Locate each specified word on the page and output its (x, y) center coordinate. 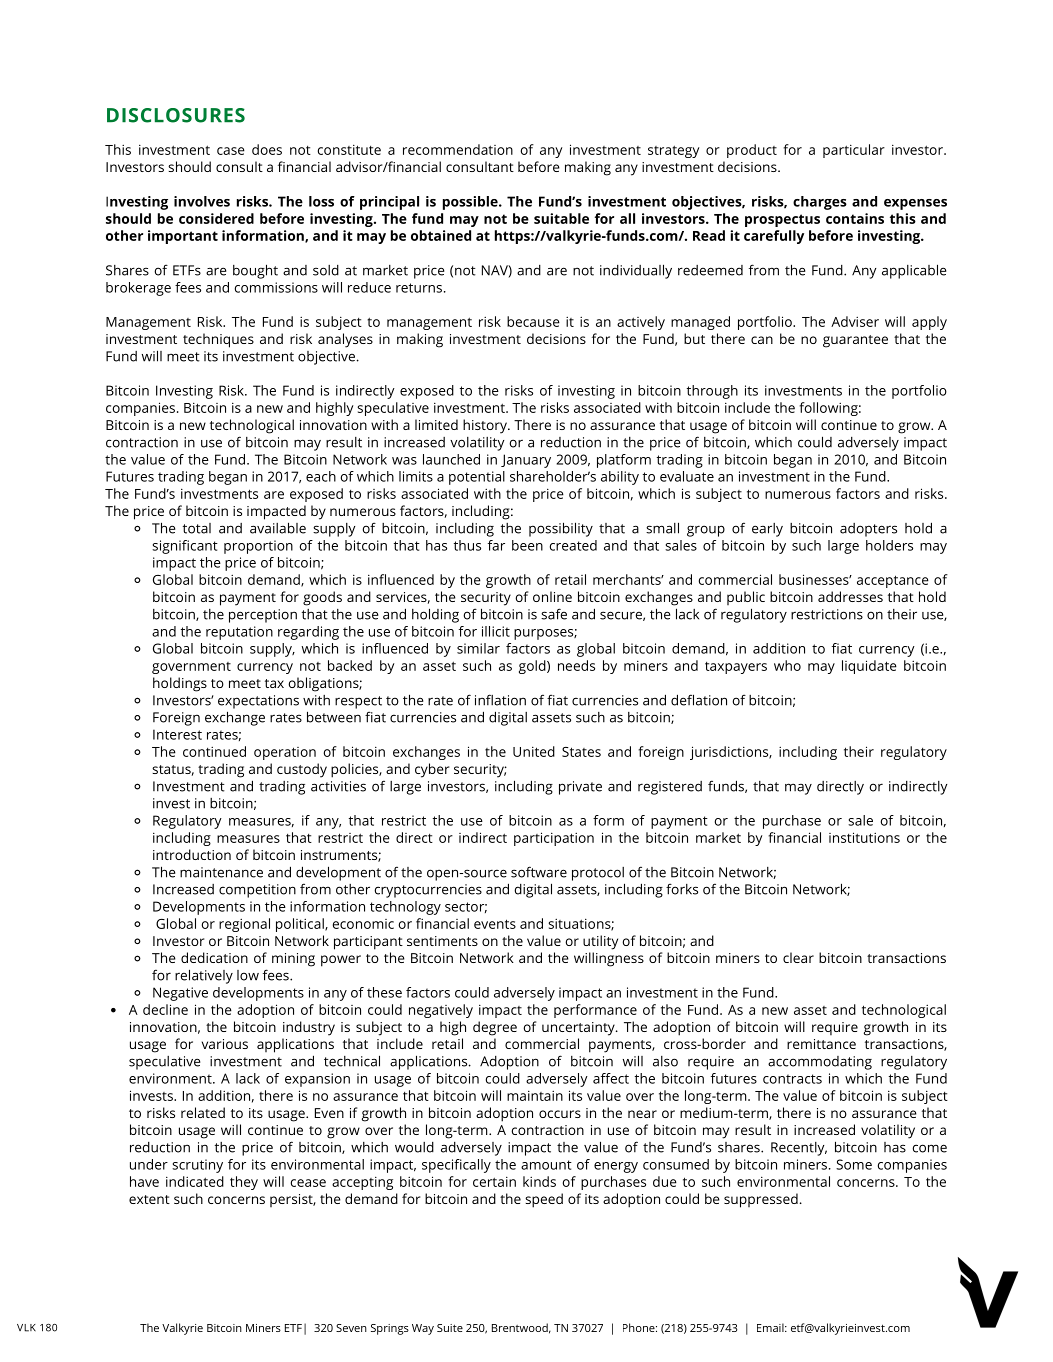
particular (854, 151)
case (231, 151)
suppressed (761, 1200)
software (539, 872)
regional (244, 925)
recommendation (458, 149)
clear (798, 957)
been (527, 545)
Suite (450, 1328)
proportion (258, 547)
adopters (868, 530)
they (244, 1183)
